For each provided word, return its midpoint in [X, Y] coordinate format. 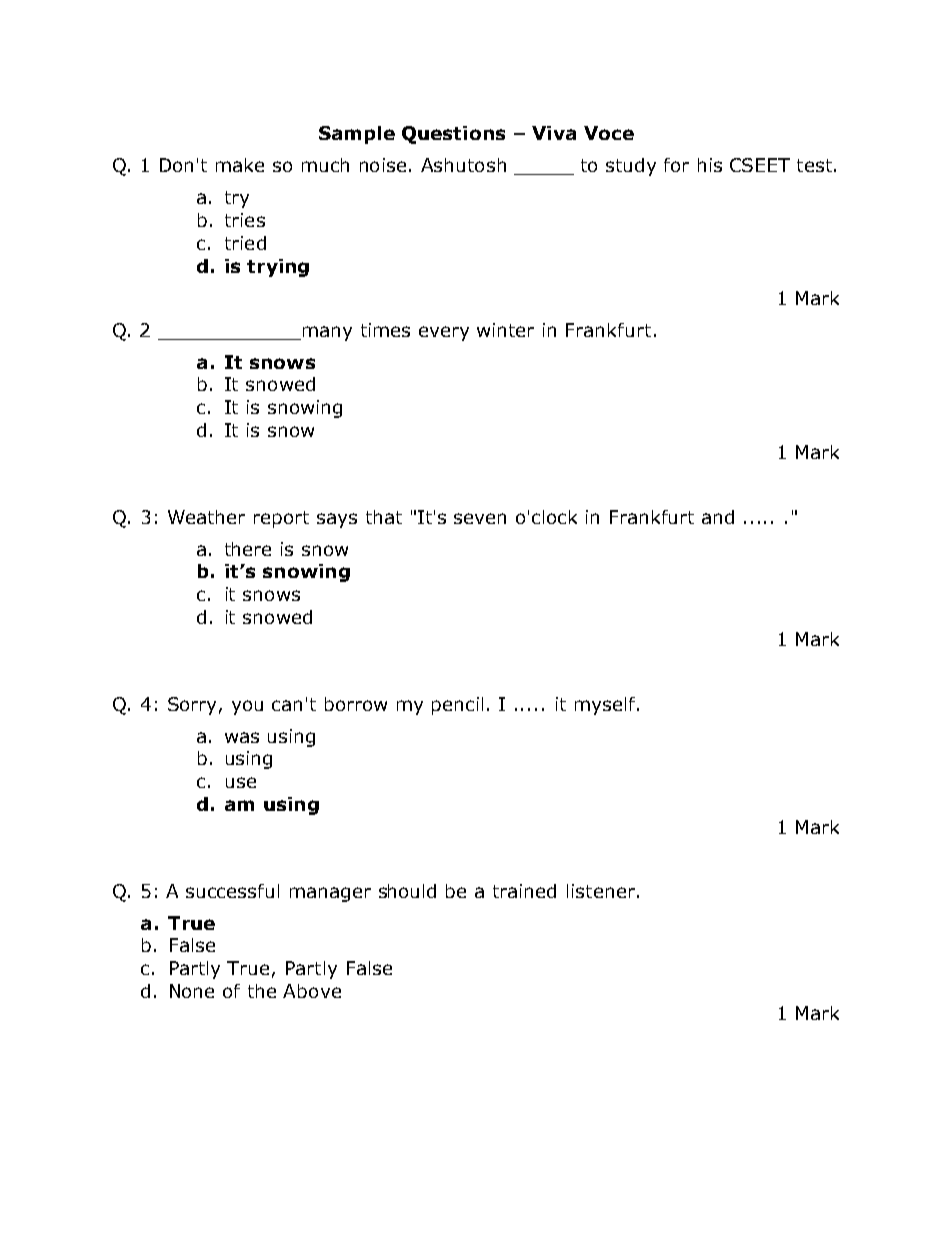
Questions [453, 135]
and [718, 517]
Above [312, 991]
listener [601, 891]
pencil [457, 706]
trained [524, 891]
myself [606, 706]
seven [480, 518]
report [281, 519]
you [247, 707]
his [710, 165]
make [240, 165]
